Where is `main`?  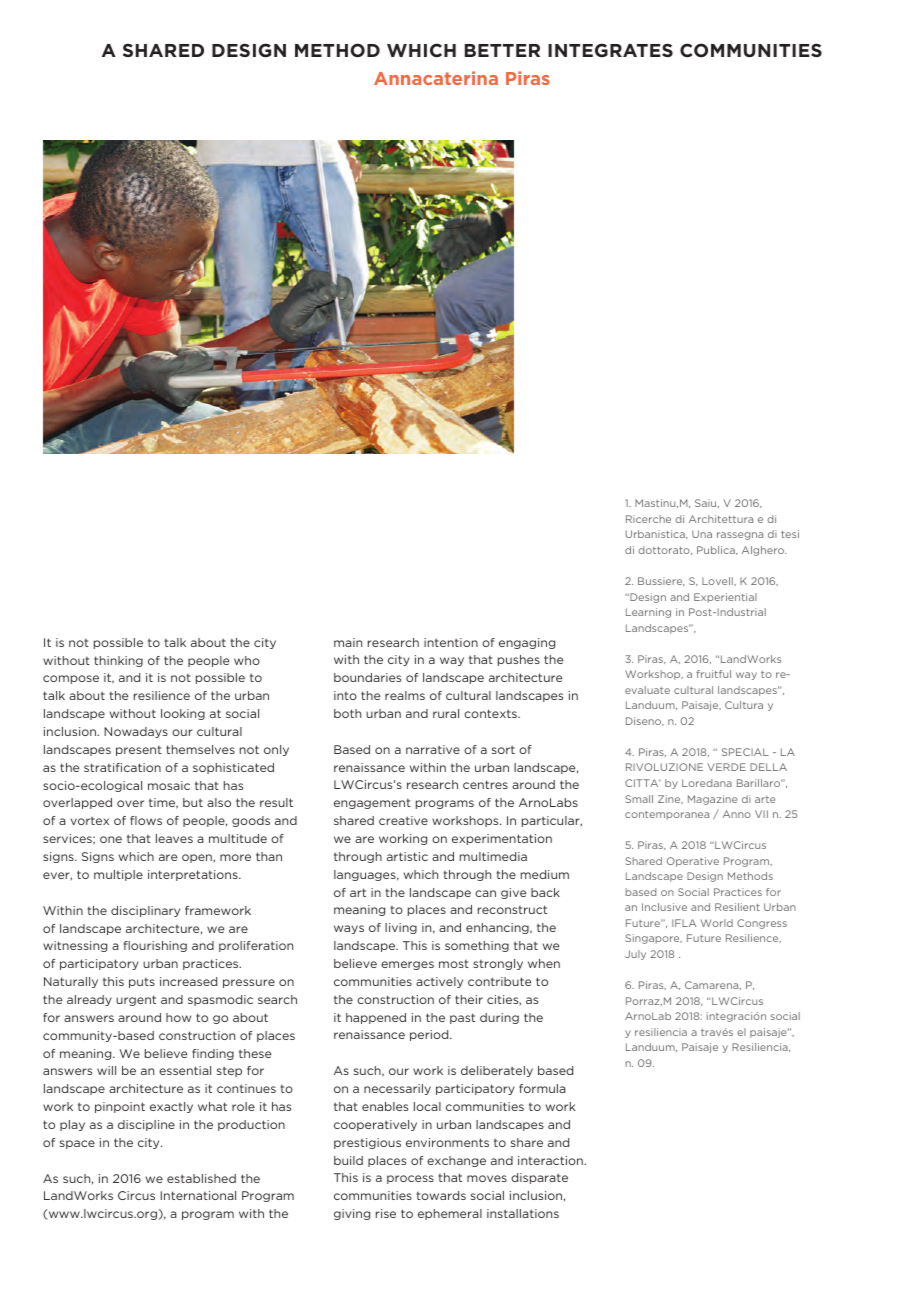 main is located at coordinates (348, 642).
